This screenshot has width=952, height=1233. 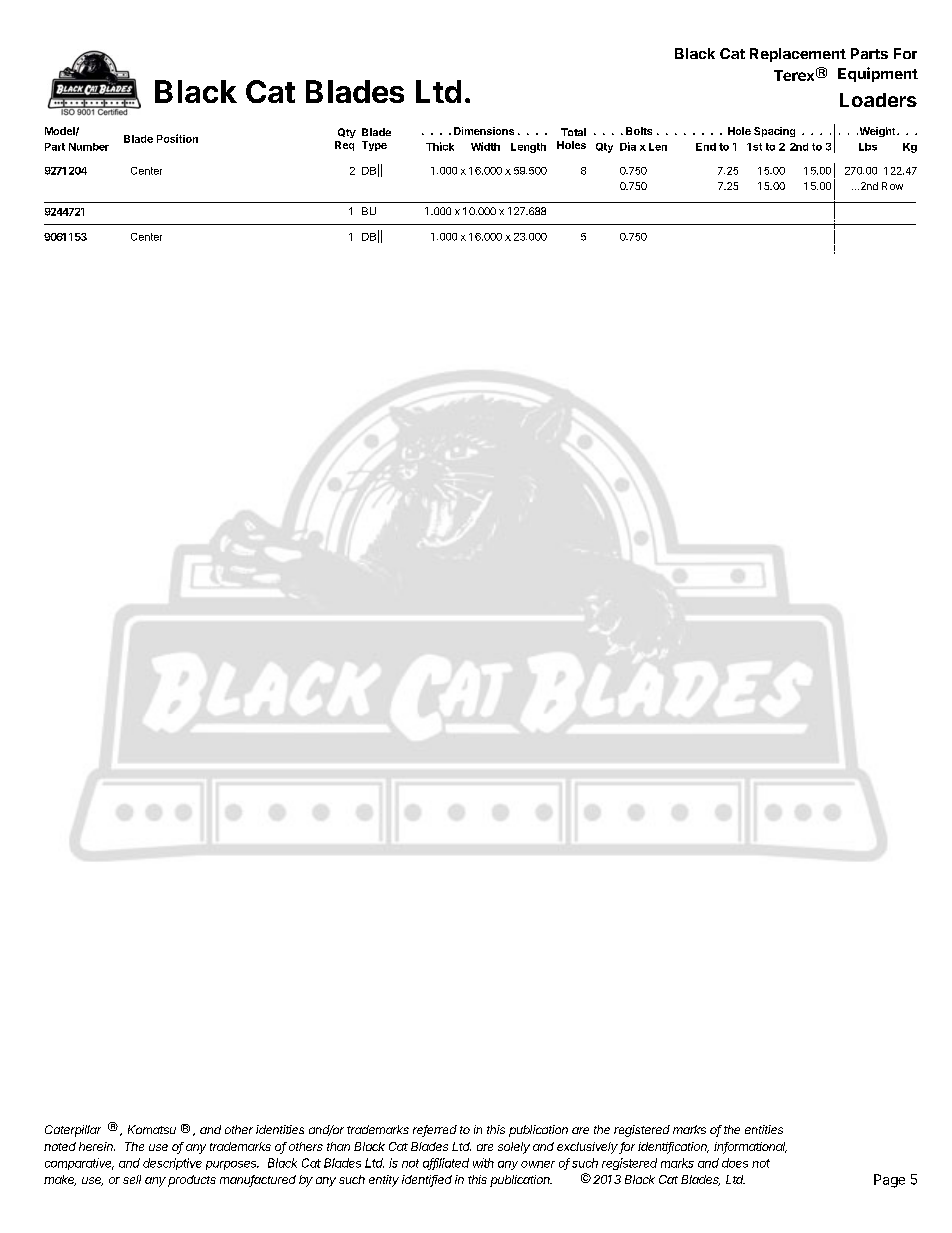 What do you see at coordinates (177, 138) in the screenshot?
I see `Position` at bounding box center [177, 138].
